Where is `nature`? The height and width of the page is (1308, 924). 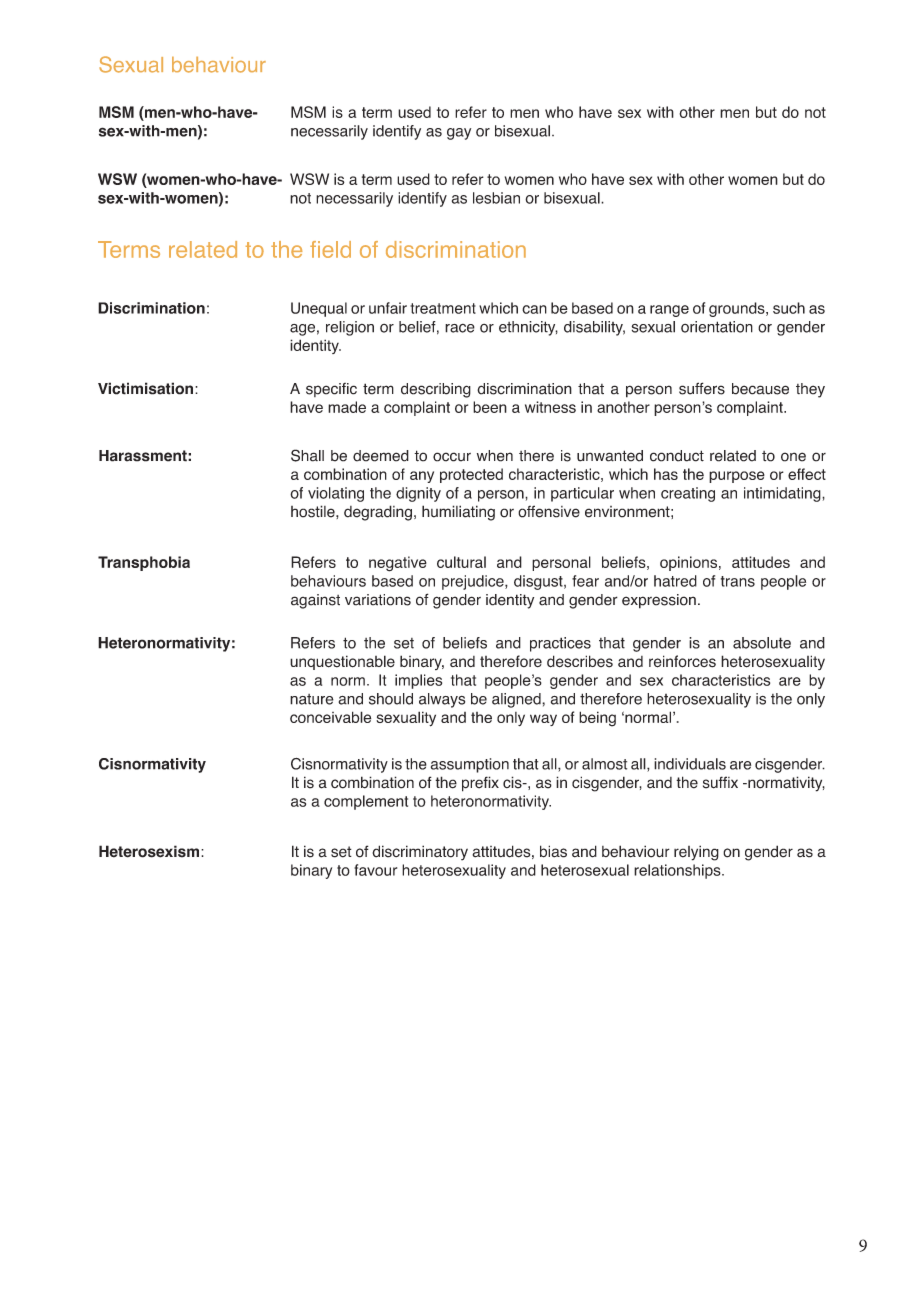
nature is located at coordinates (312, 699).
